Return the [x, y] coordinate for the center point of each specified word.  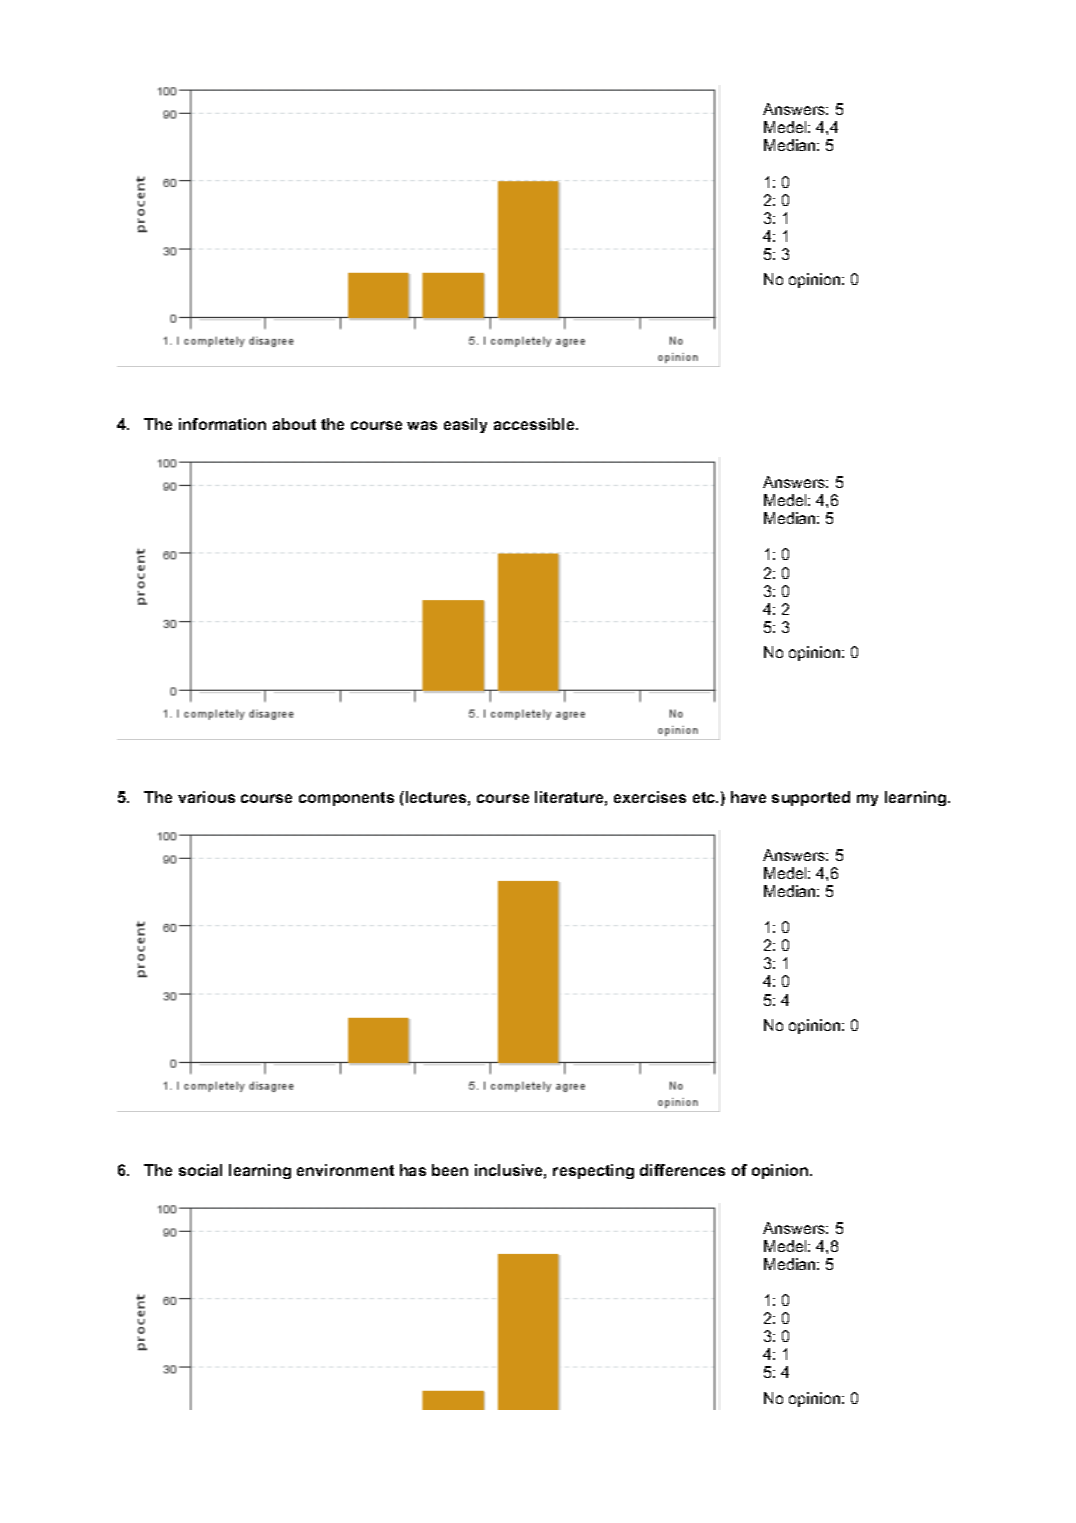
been [450, 1170]
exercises [650, 797]
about [294, 424]
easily [465, 425]
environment [345, 1170]
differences [682, 1170]
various [206, 797]
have [748, 797]
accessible [535, 424]
